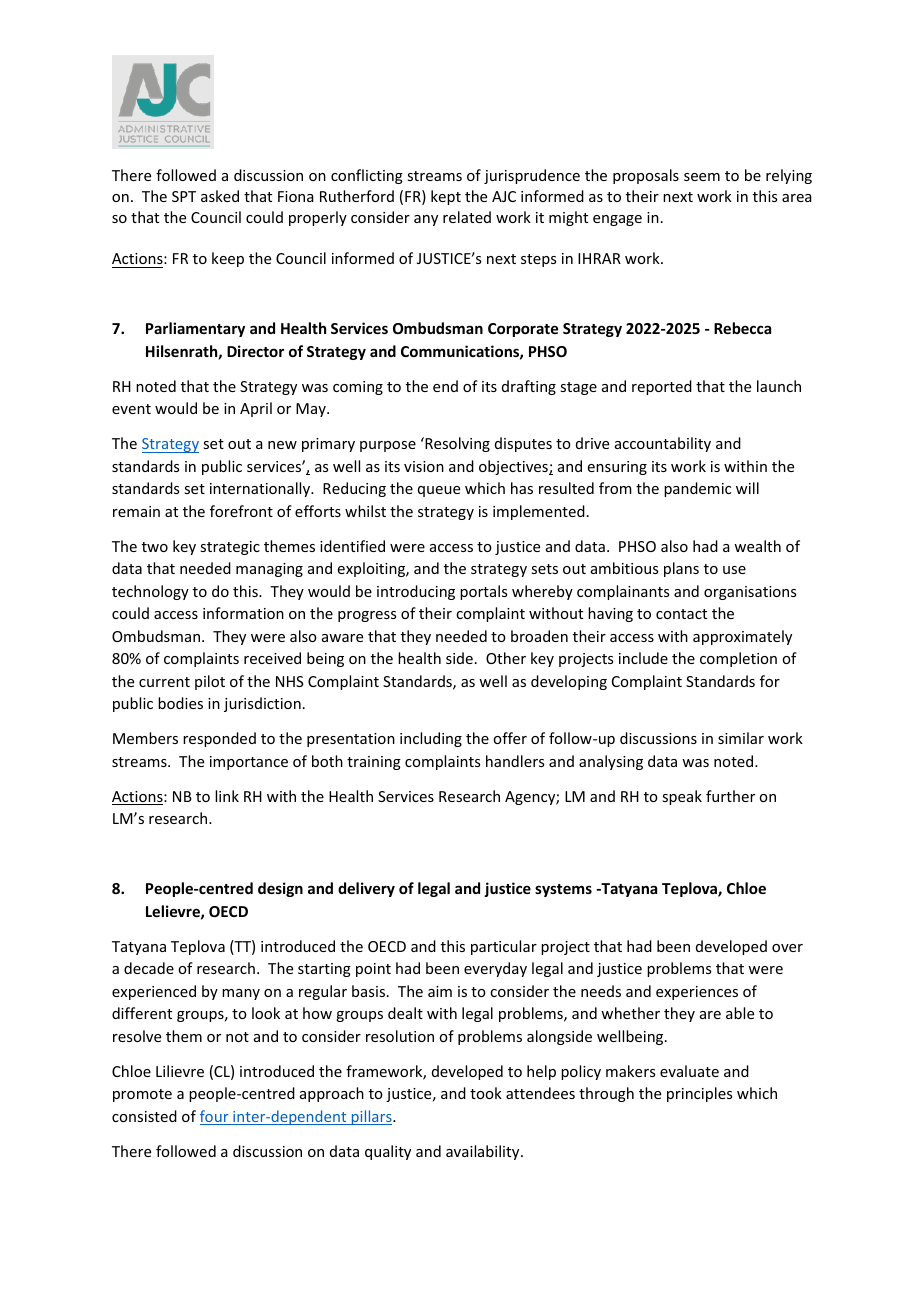 This image has height=1308, width=924. Describe the element at coordinates (504, 947) in the image. I see `particular` at that location.
